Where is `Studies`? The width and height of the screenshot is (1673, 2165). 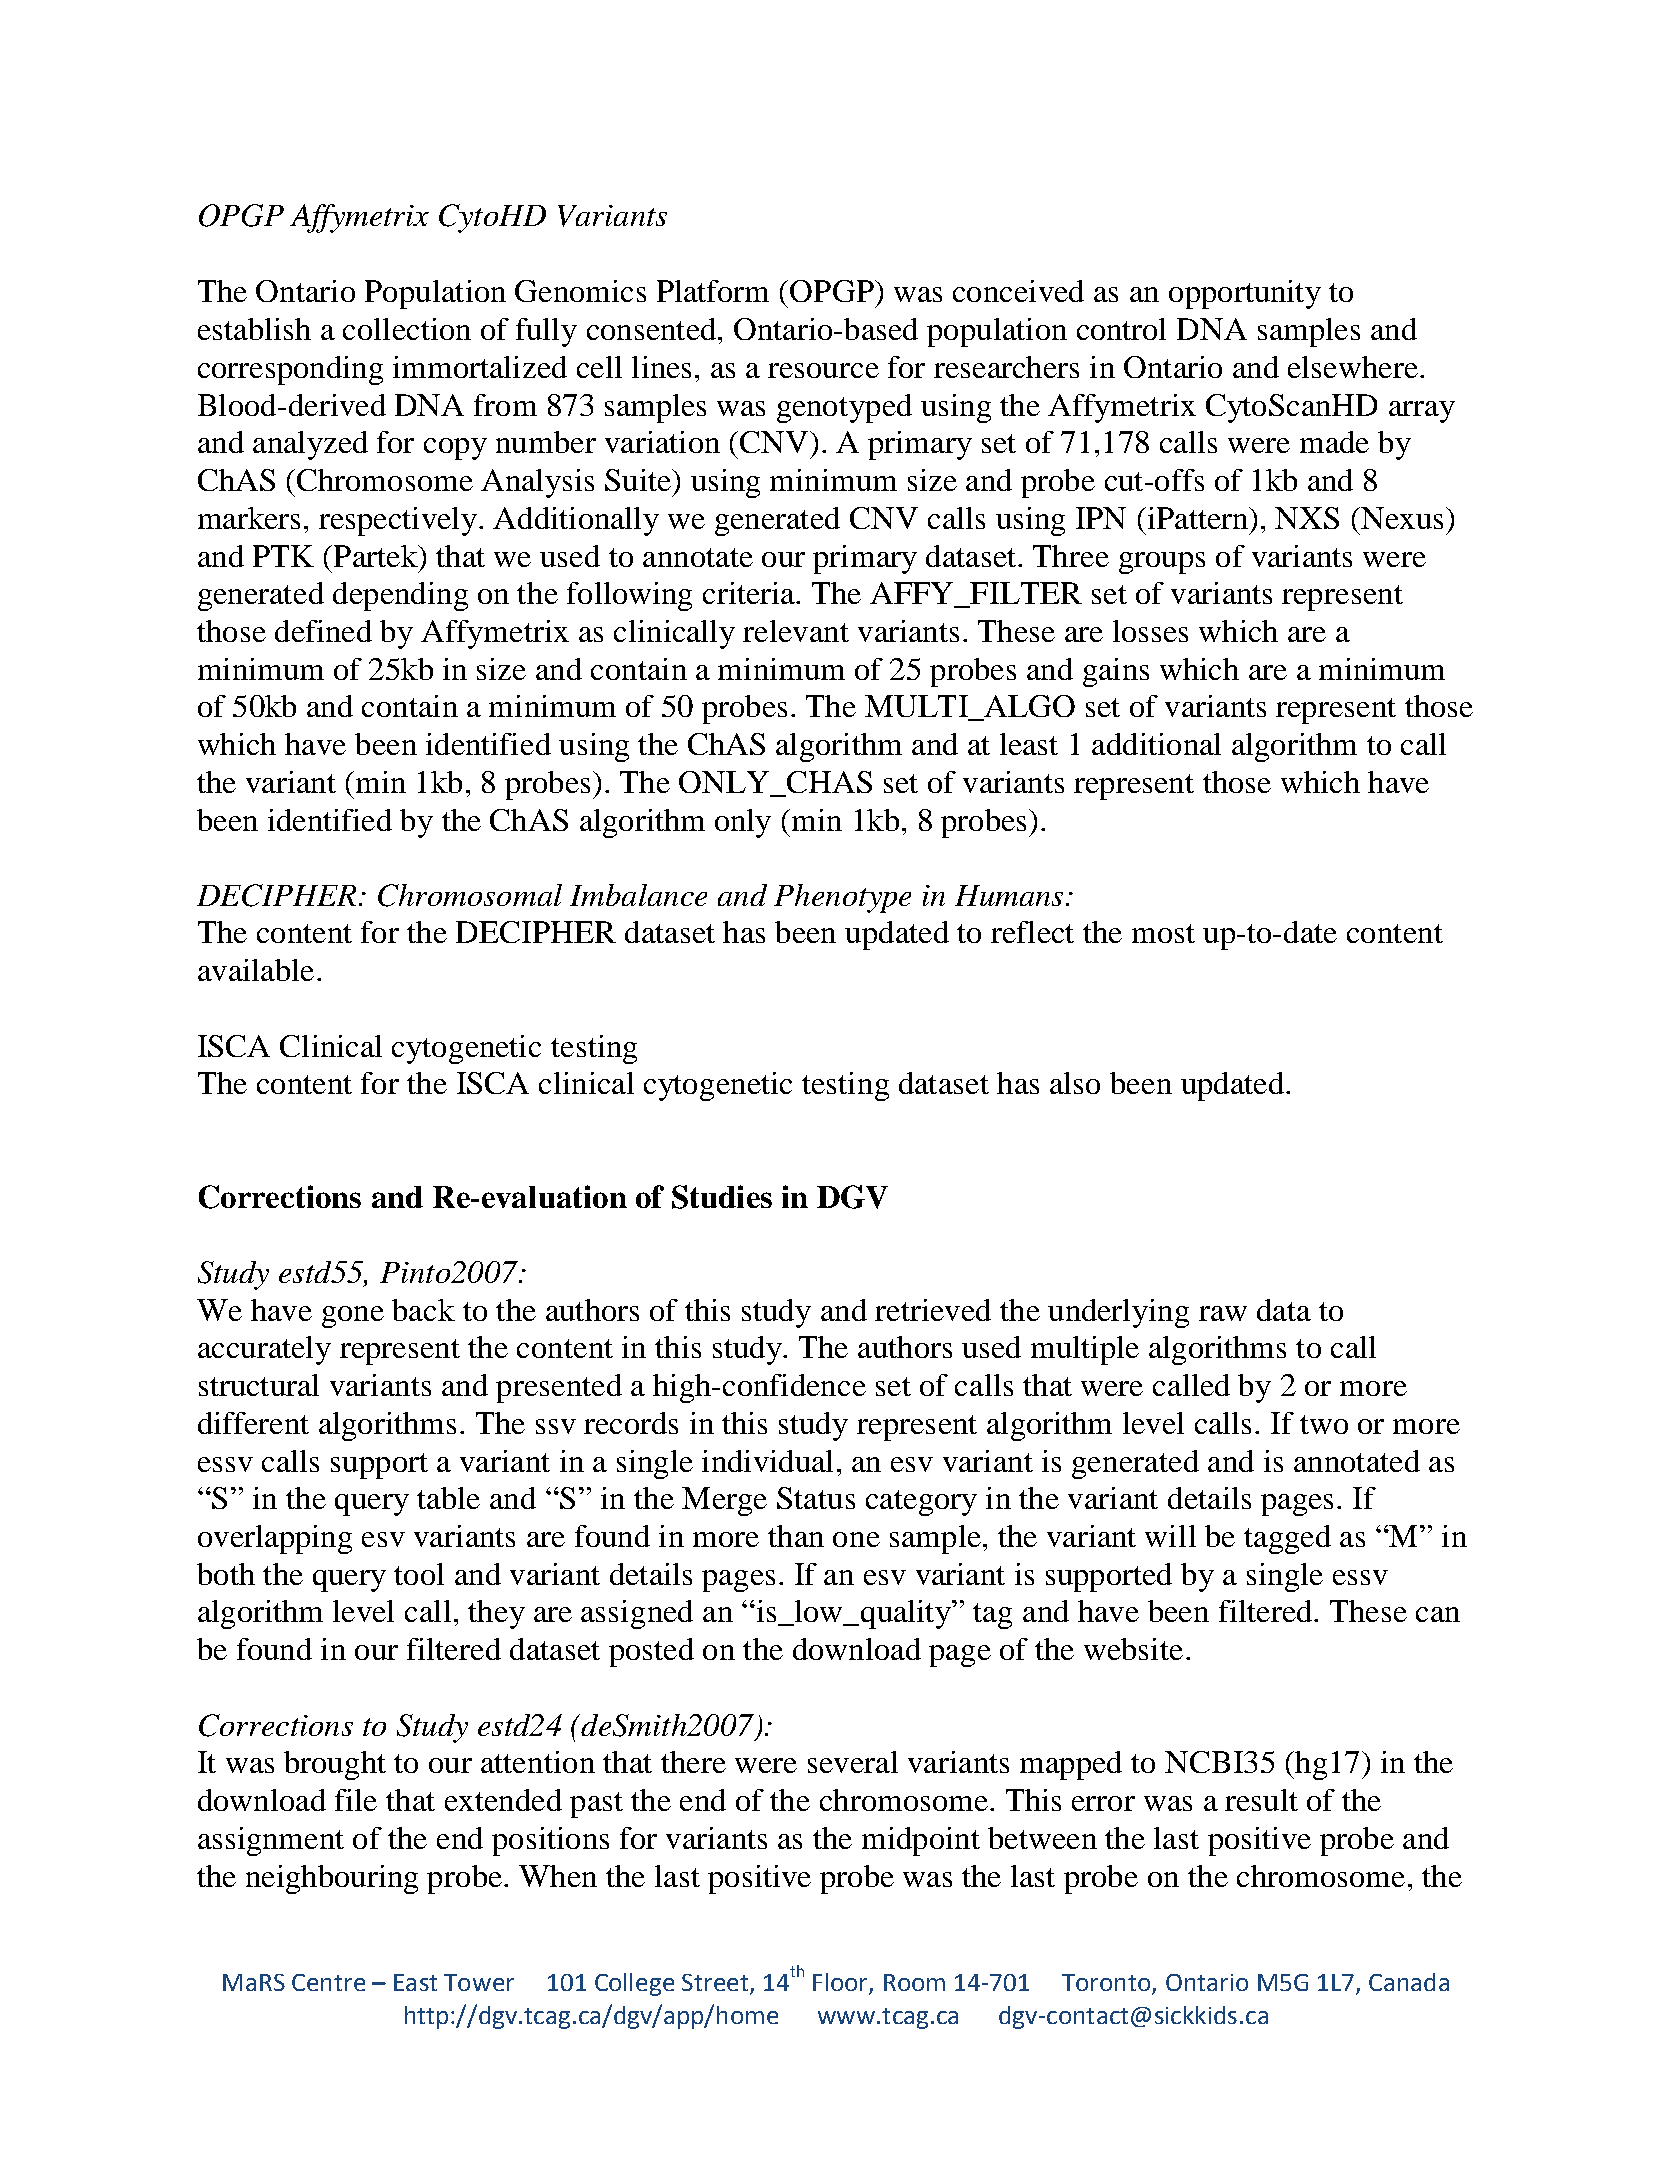 Studies is located at coordinates (722, 1197).
